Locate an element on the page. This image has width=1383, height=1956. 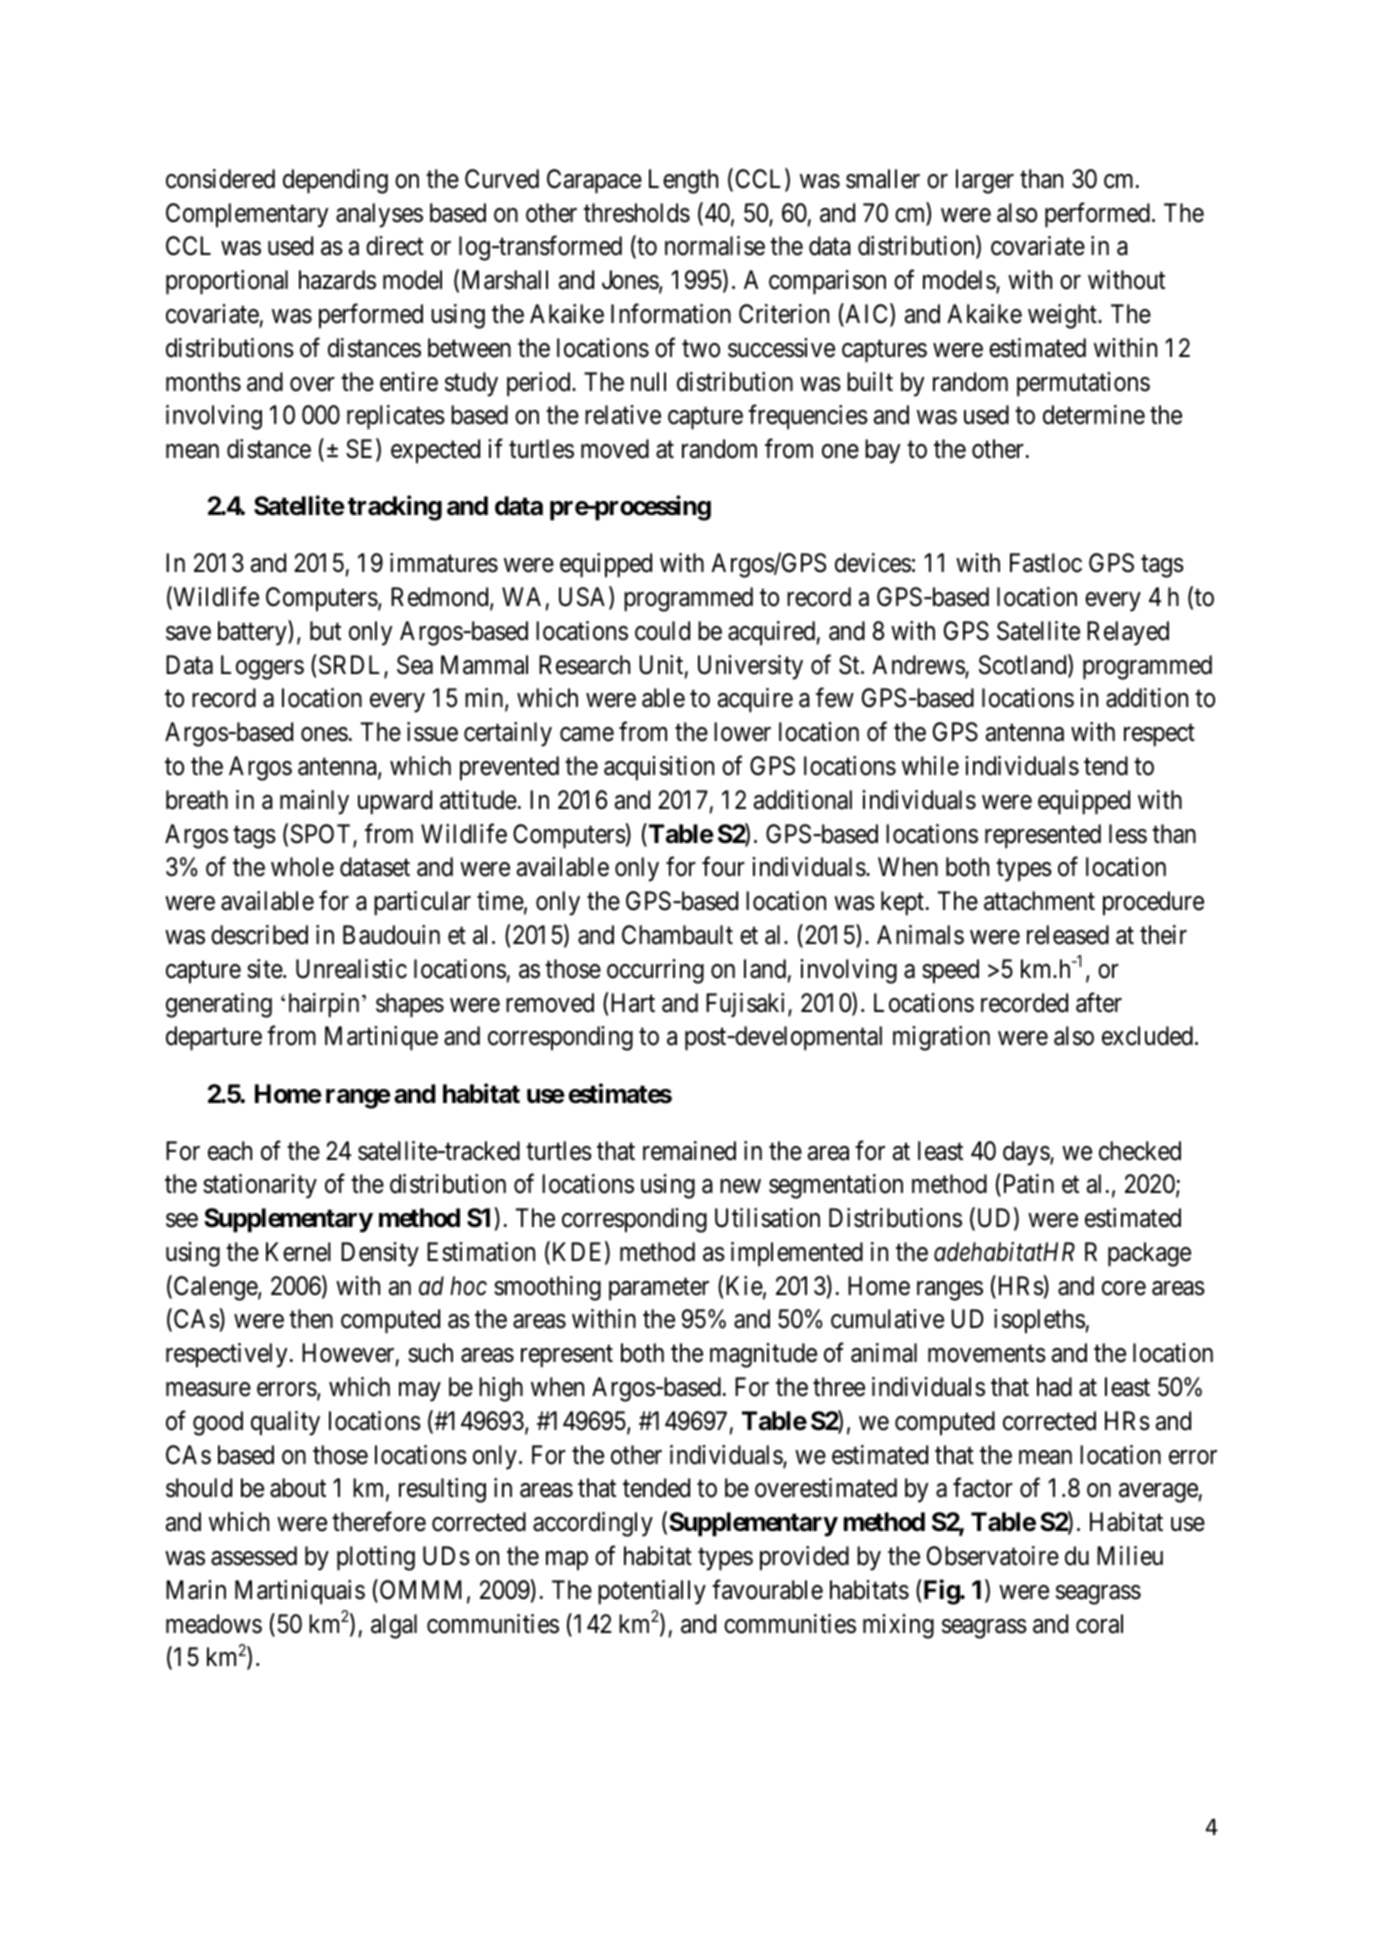
larger is located at coordinates (985, 181).
